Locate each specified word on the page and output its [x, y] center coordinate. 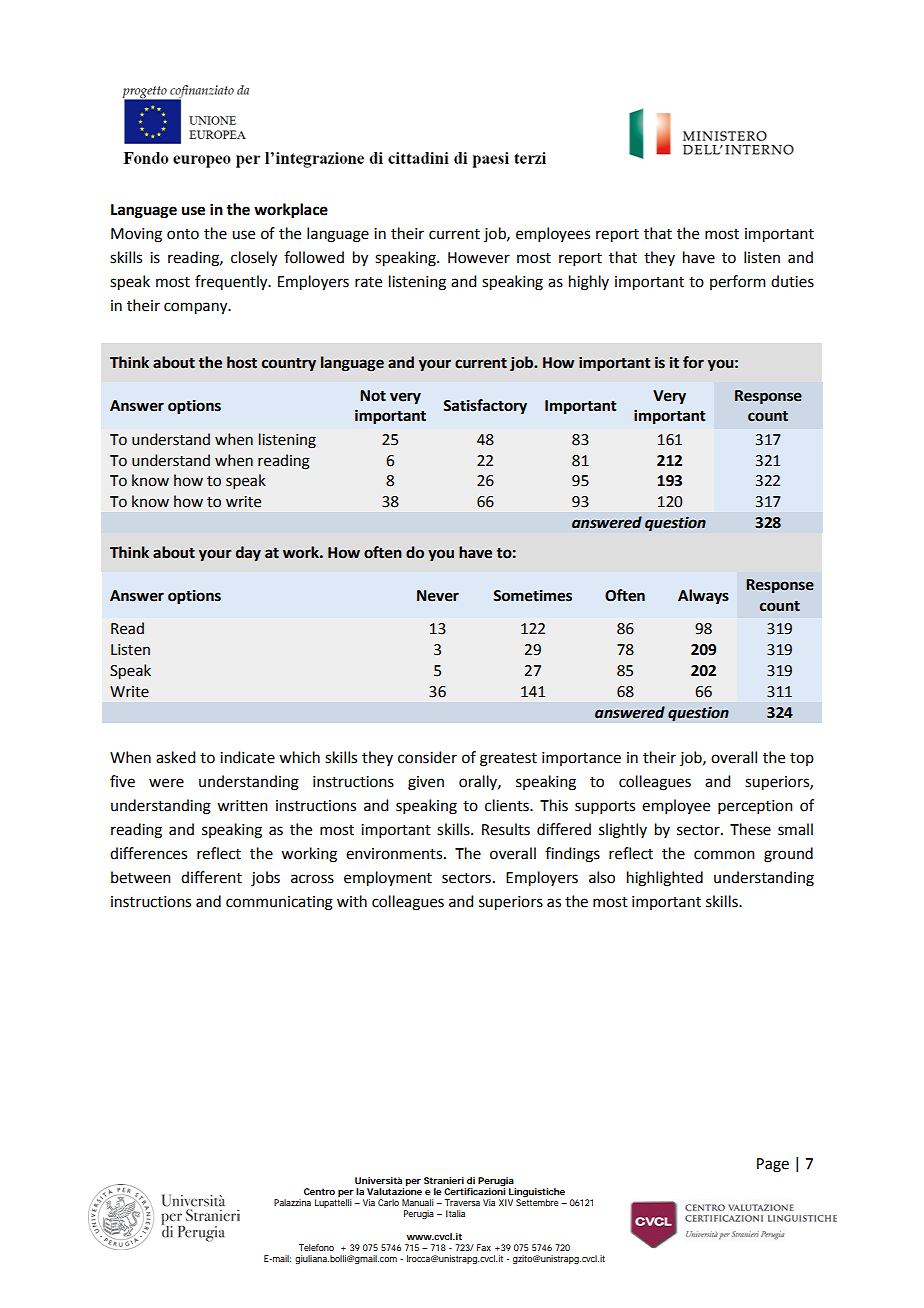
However [479, 258]
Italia [455, 1213]
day [248, 553]
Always [703, 597]
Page [773, 1165]
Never [438, 596]
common [724, 855]
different [211, 877]
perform [738, 282]
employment [388, 879]
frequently [232, 283]
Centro [319, 1191]
